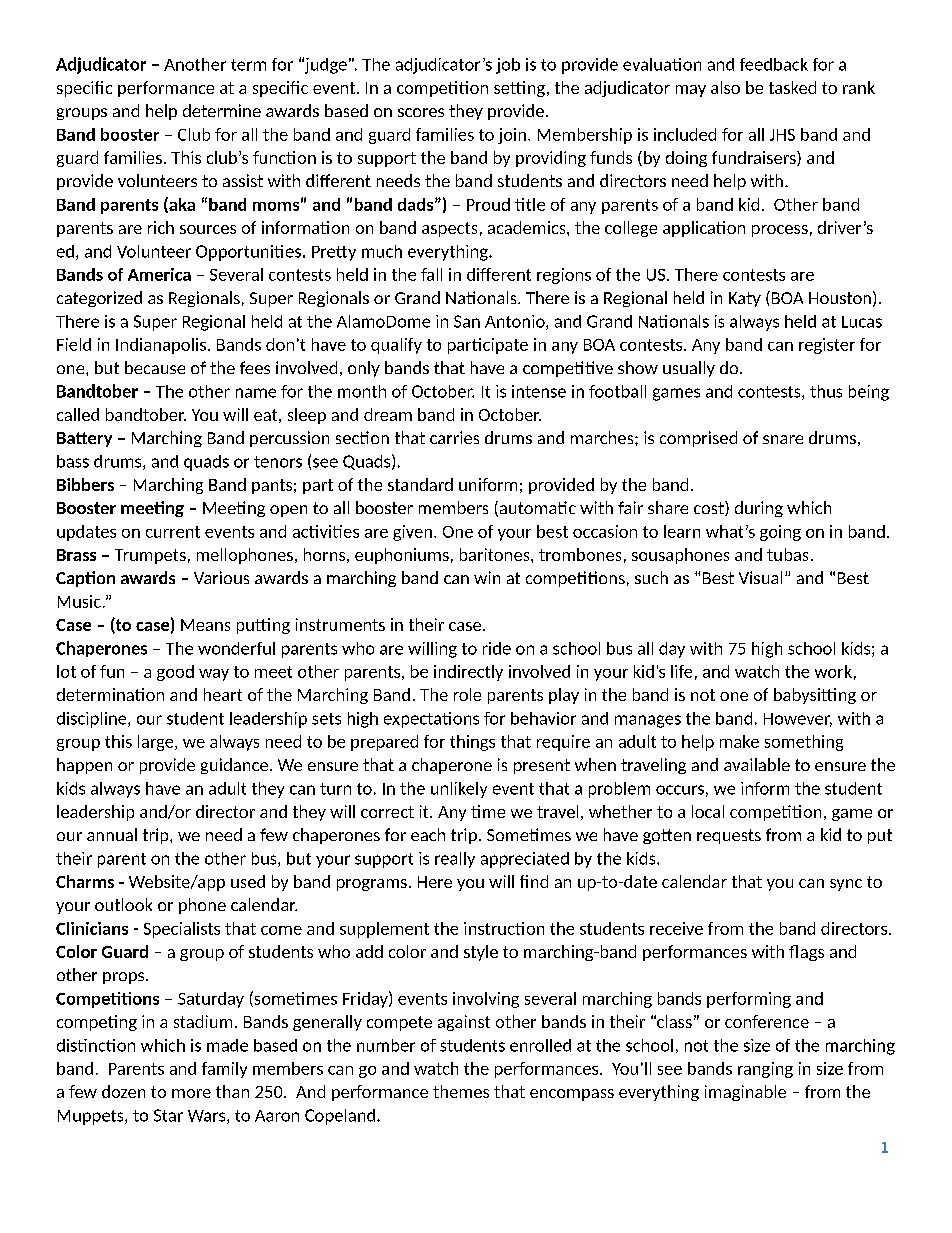  What do you see at coordinates (760, 577) in the screenshot?
I see `Visual` at bounding box center [760, 577].
